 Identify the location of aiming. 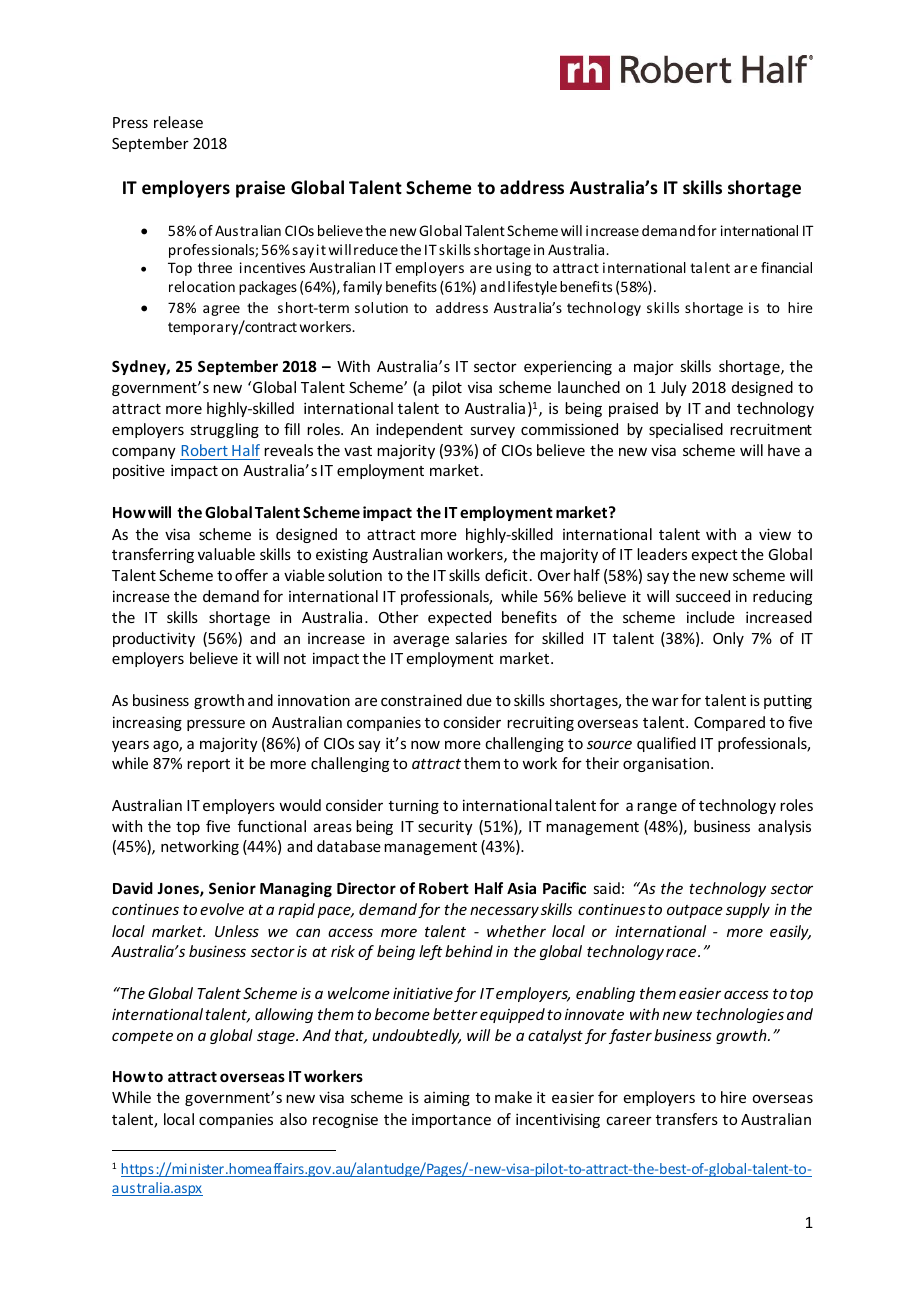
(447, 1098).
